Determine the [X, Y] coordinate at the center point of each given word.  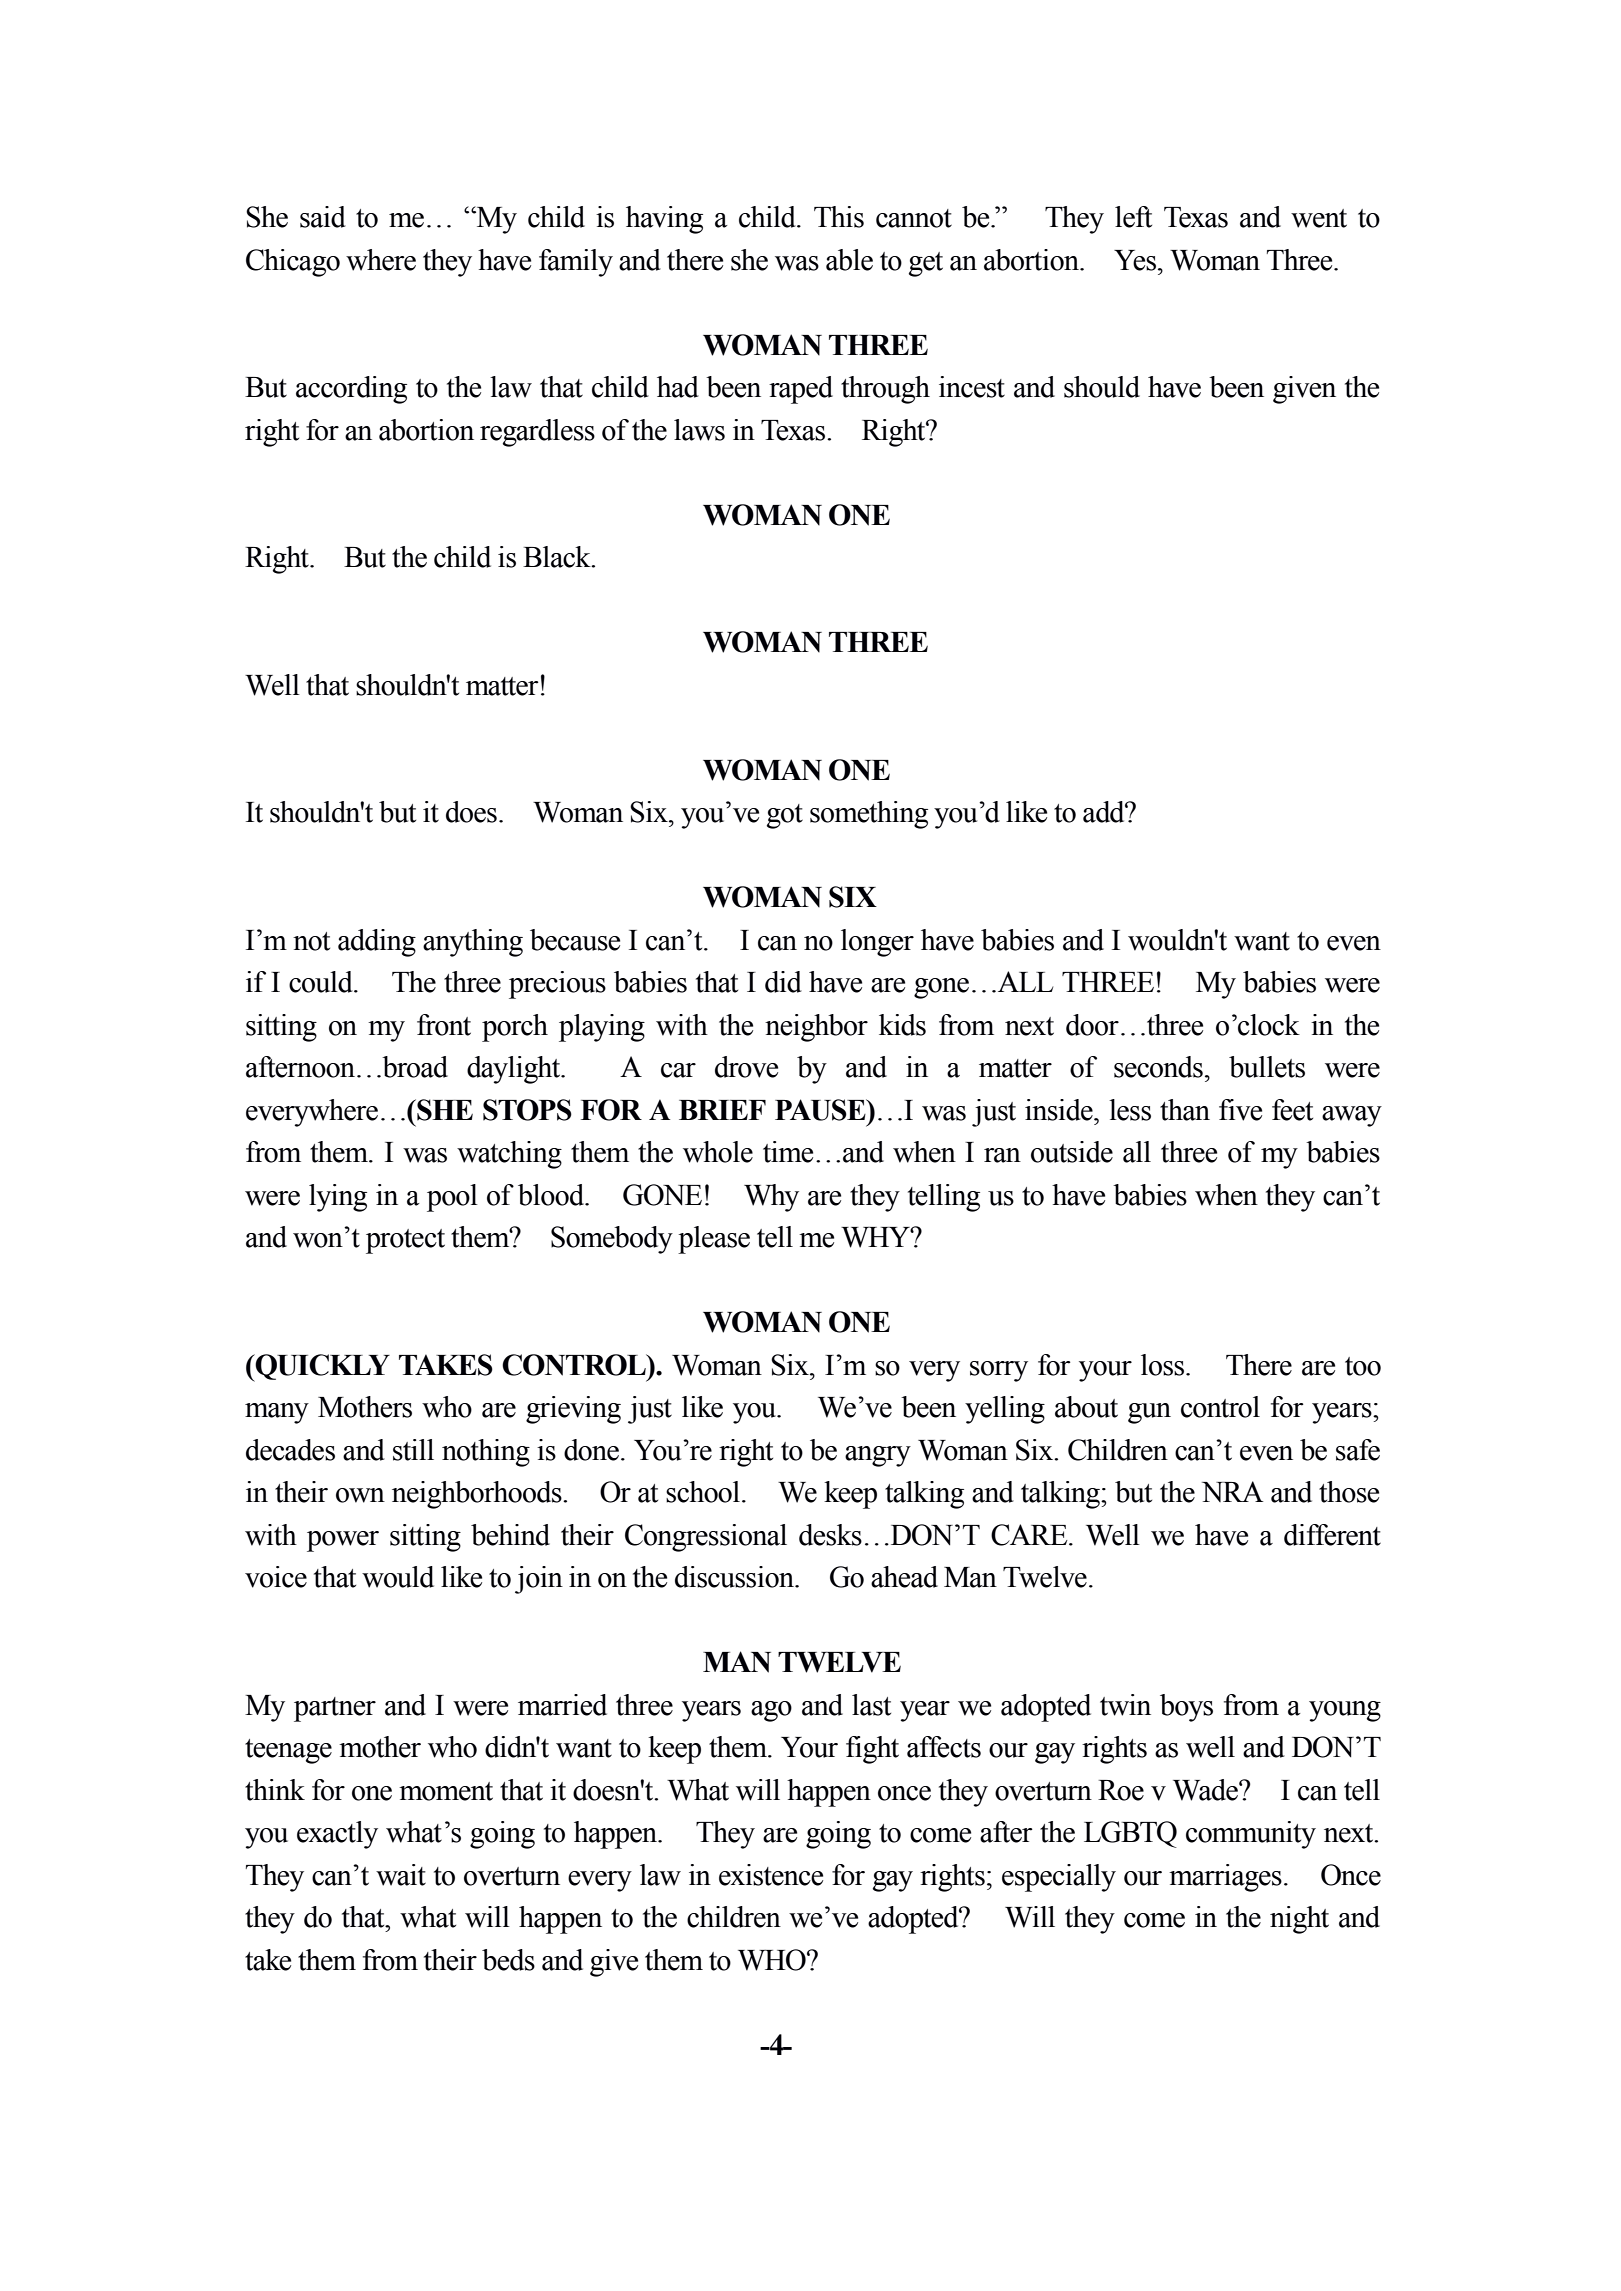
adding [377, 943]
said [323, 217]
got [785, 816]
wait [401, 1875]
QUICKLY [321, 1368]
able [849, 260]
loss [1164, 1365]
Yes [1136, 260]
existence [771, 1875]
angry [878, 1456]
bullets [1267, 1067]
